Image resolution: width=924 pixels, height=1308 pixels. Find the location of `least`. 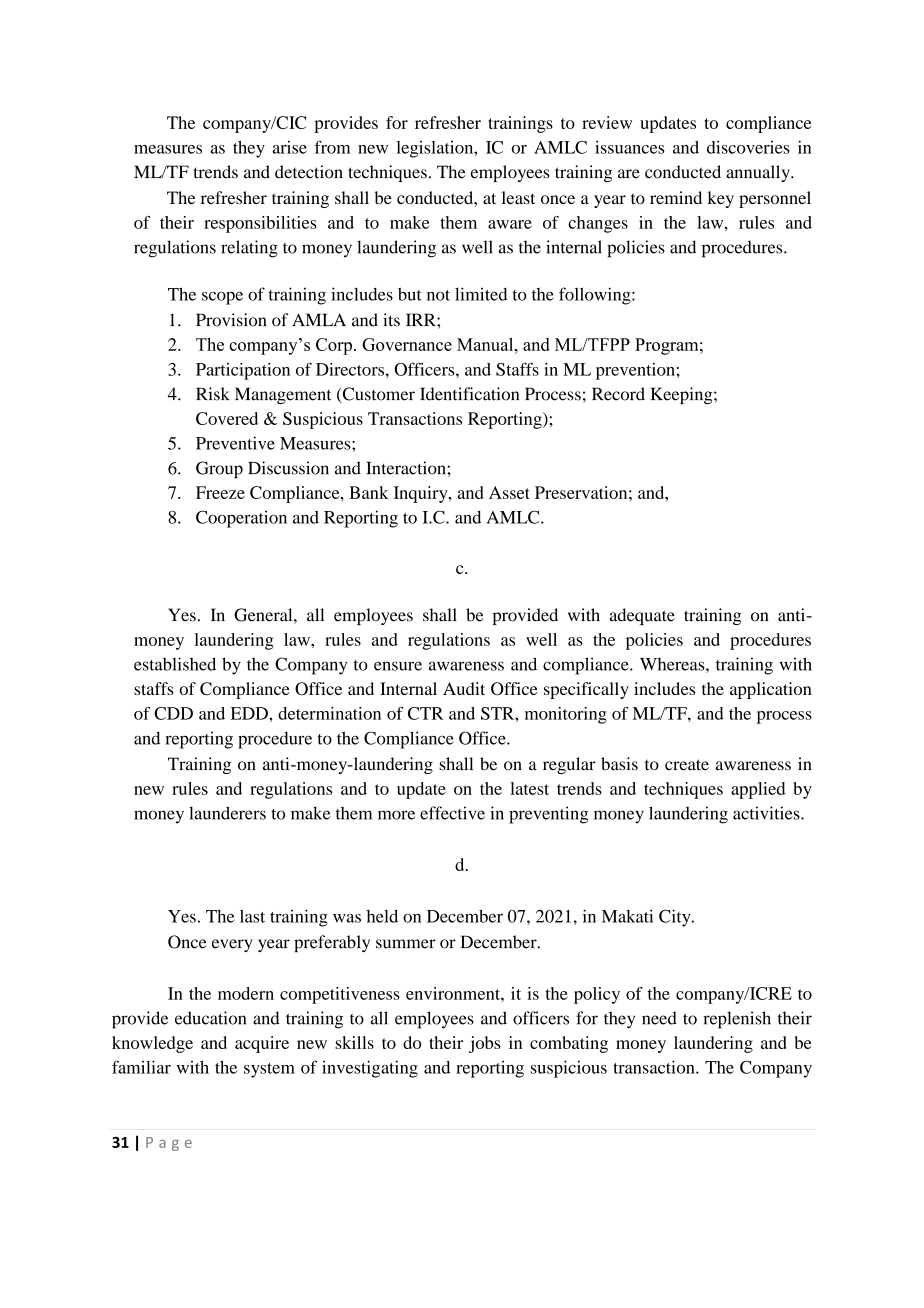

least is located at coordinates (518, 197).
